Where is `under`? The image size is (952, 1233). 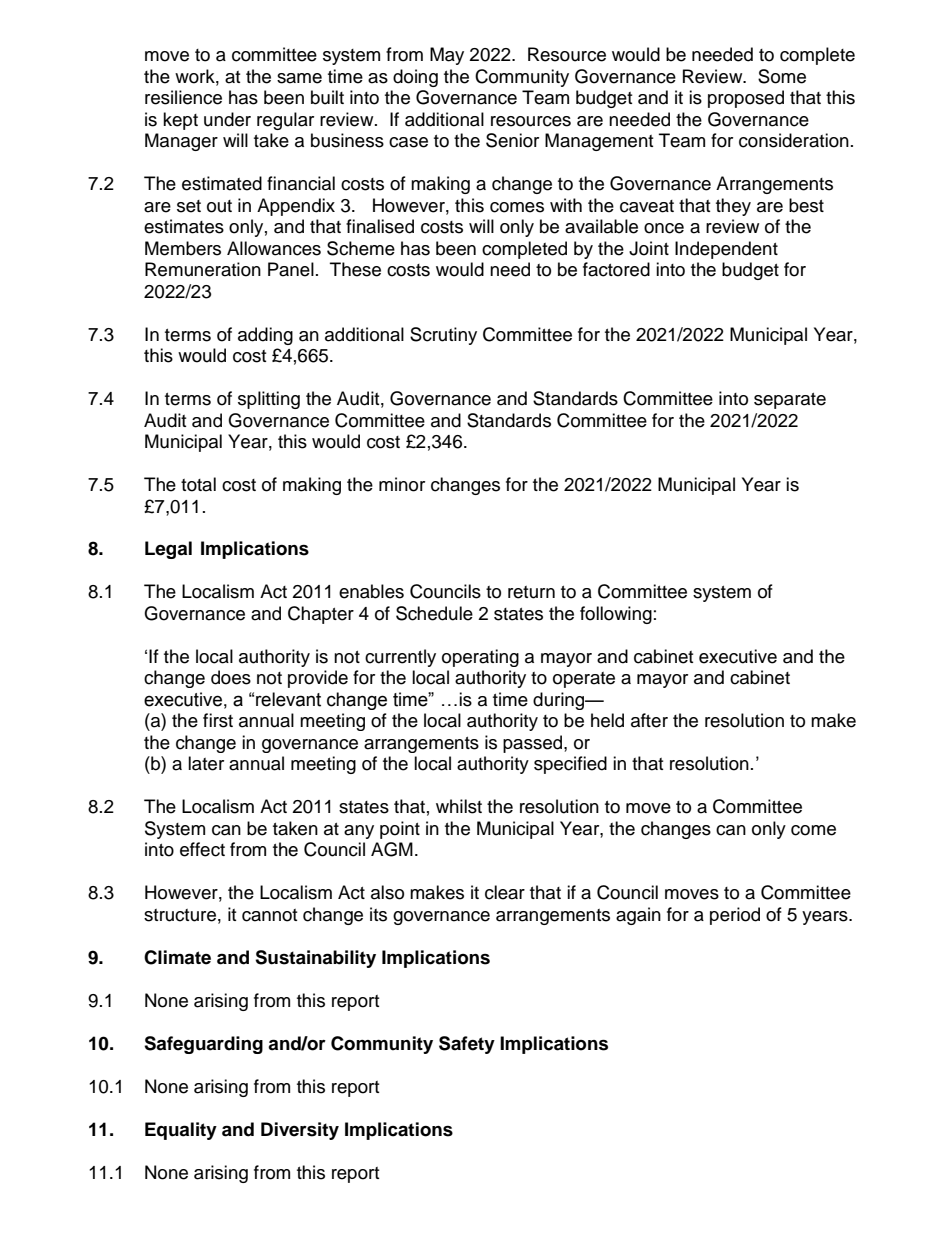 under is located at coordinates (227, 119).
